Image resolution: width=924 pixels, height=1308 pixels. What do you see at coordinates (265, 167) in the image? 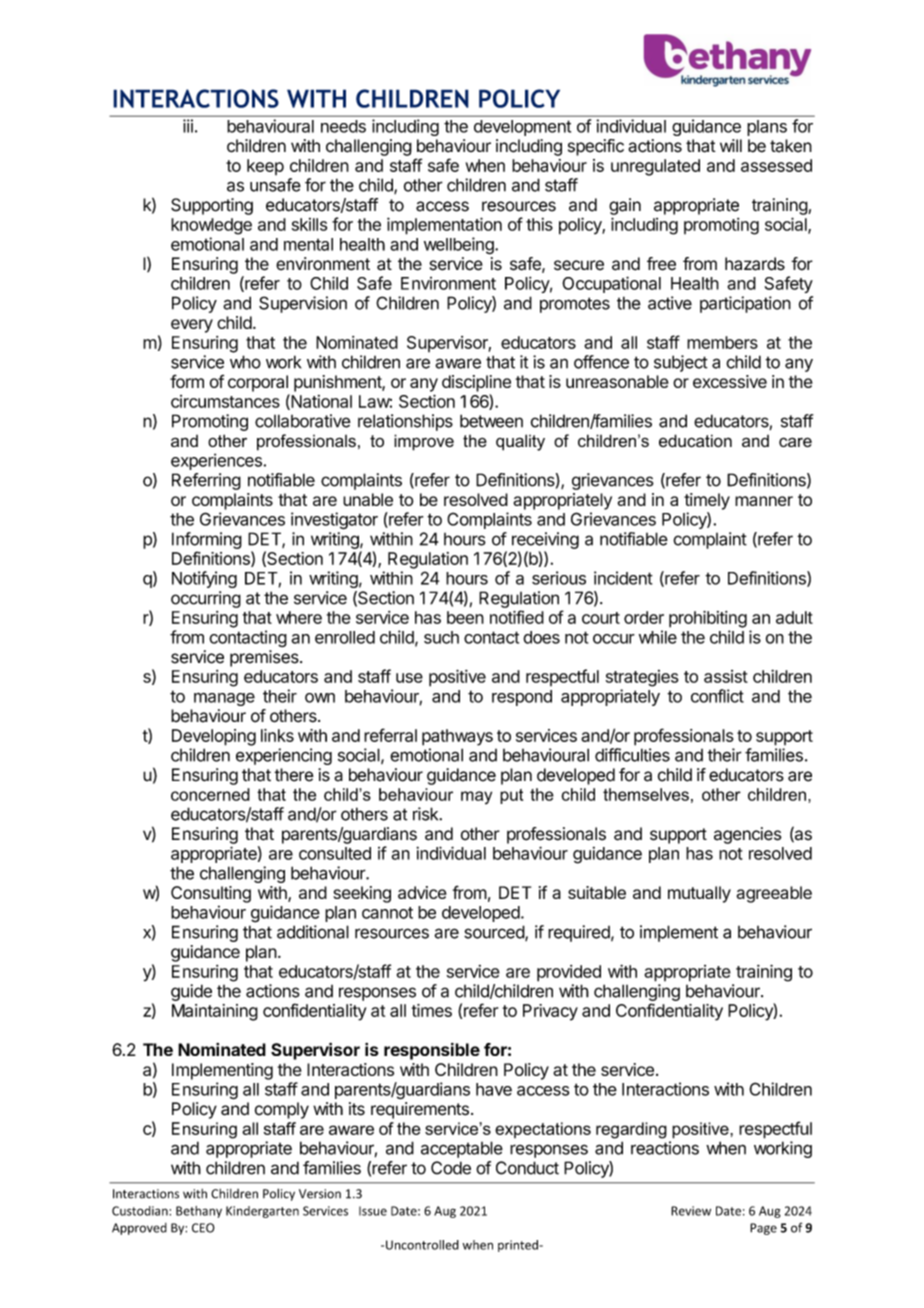
I see `keep` at bounding box center [265, 167].
